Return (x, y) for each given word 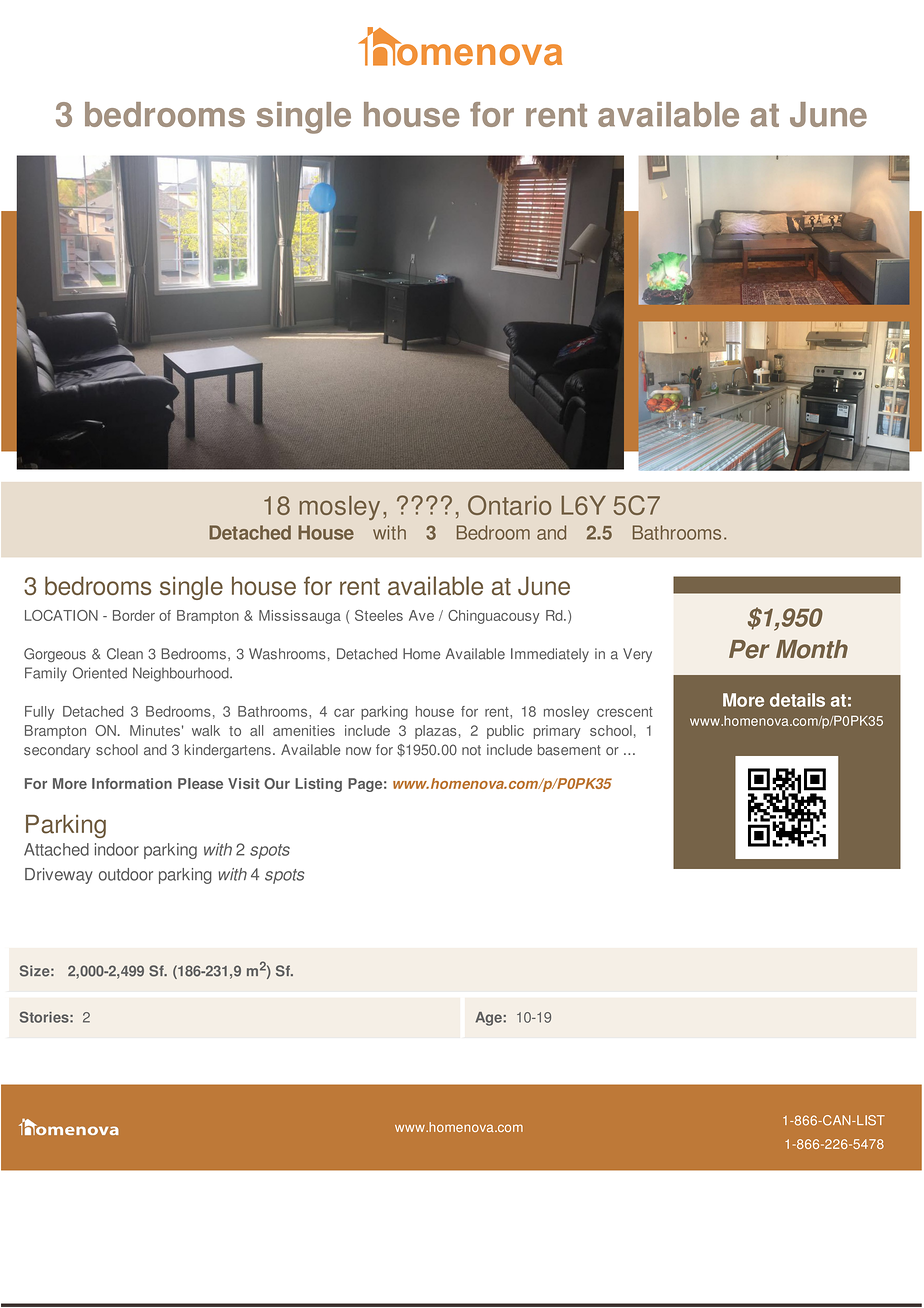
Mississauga (300, 617)
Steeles (379, 615)
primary (557, 732)
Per (749, 649)
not (471, 750)
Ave (421, 615)
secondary (57, 751)
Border (134, 615)
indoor (117, 849)
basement (569, 750)
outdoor (126, 874)
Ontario (509, 505)
